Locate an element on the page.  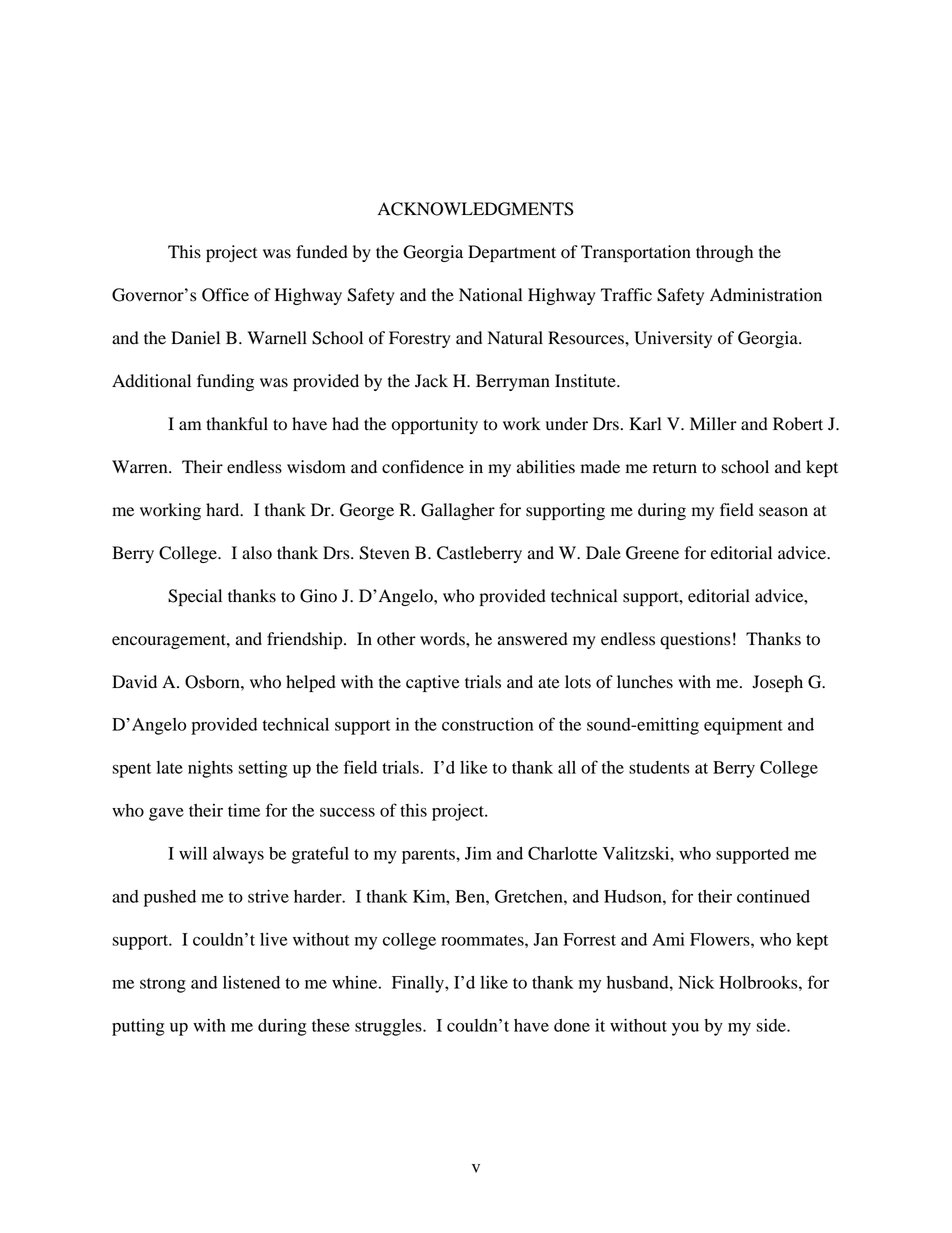
Finally is located at coordinates (419, 984).
